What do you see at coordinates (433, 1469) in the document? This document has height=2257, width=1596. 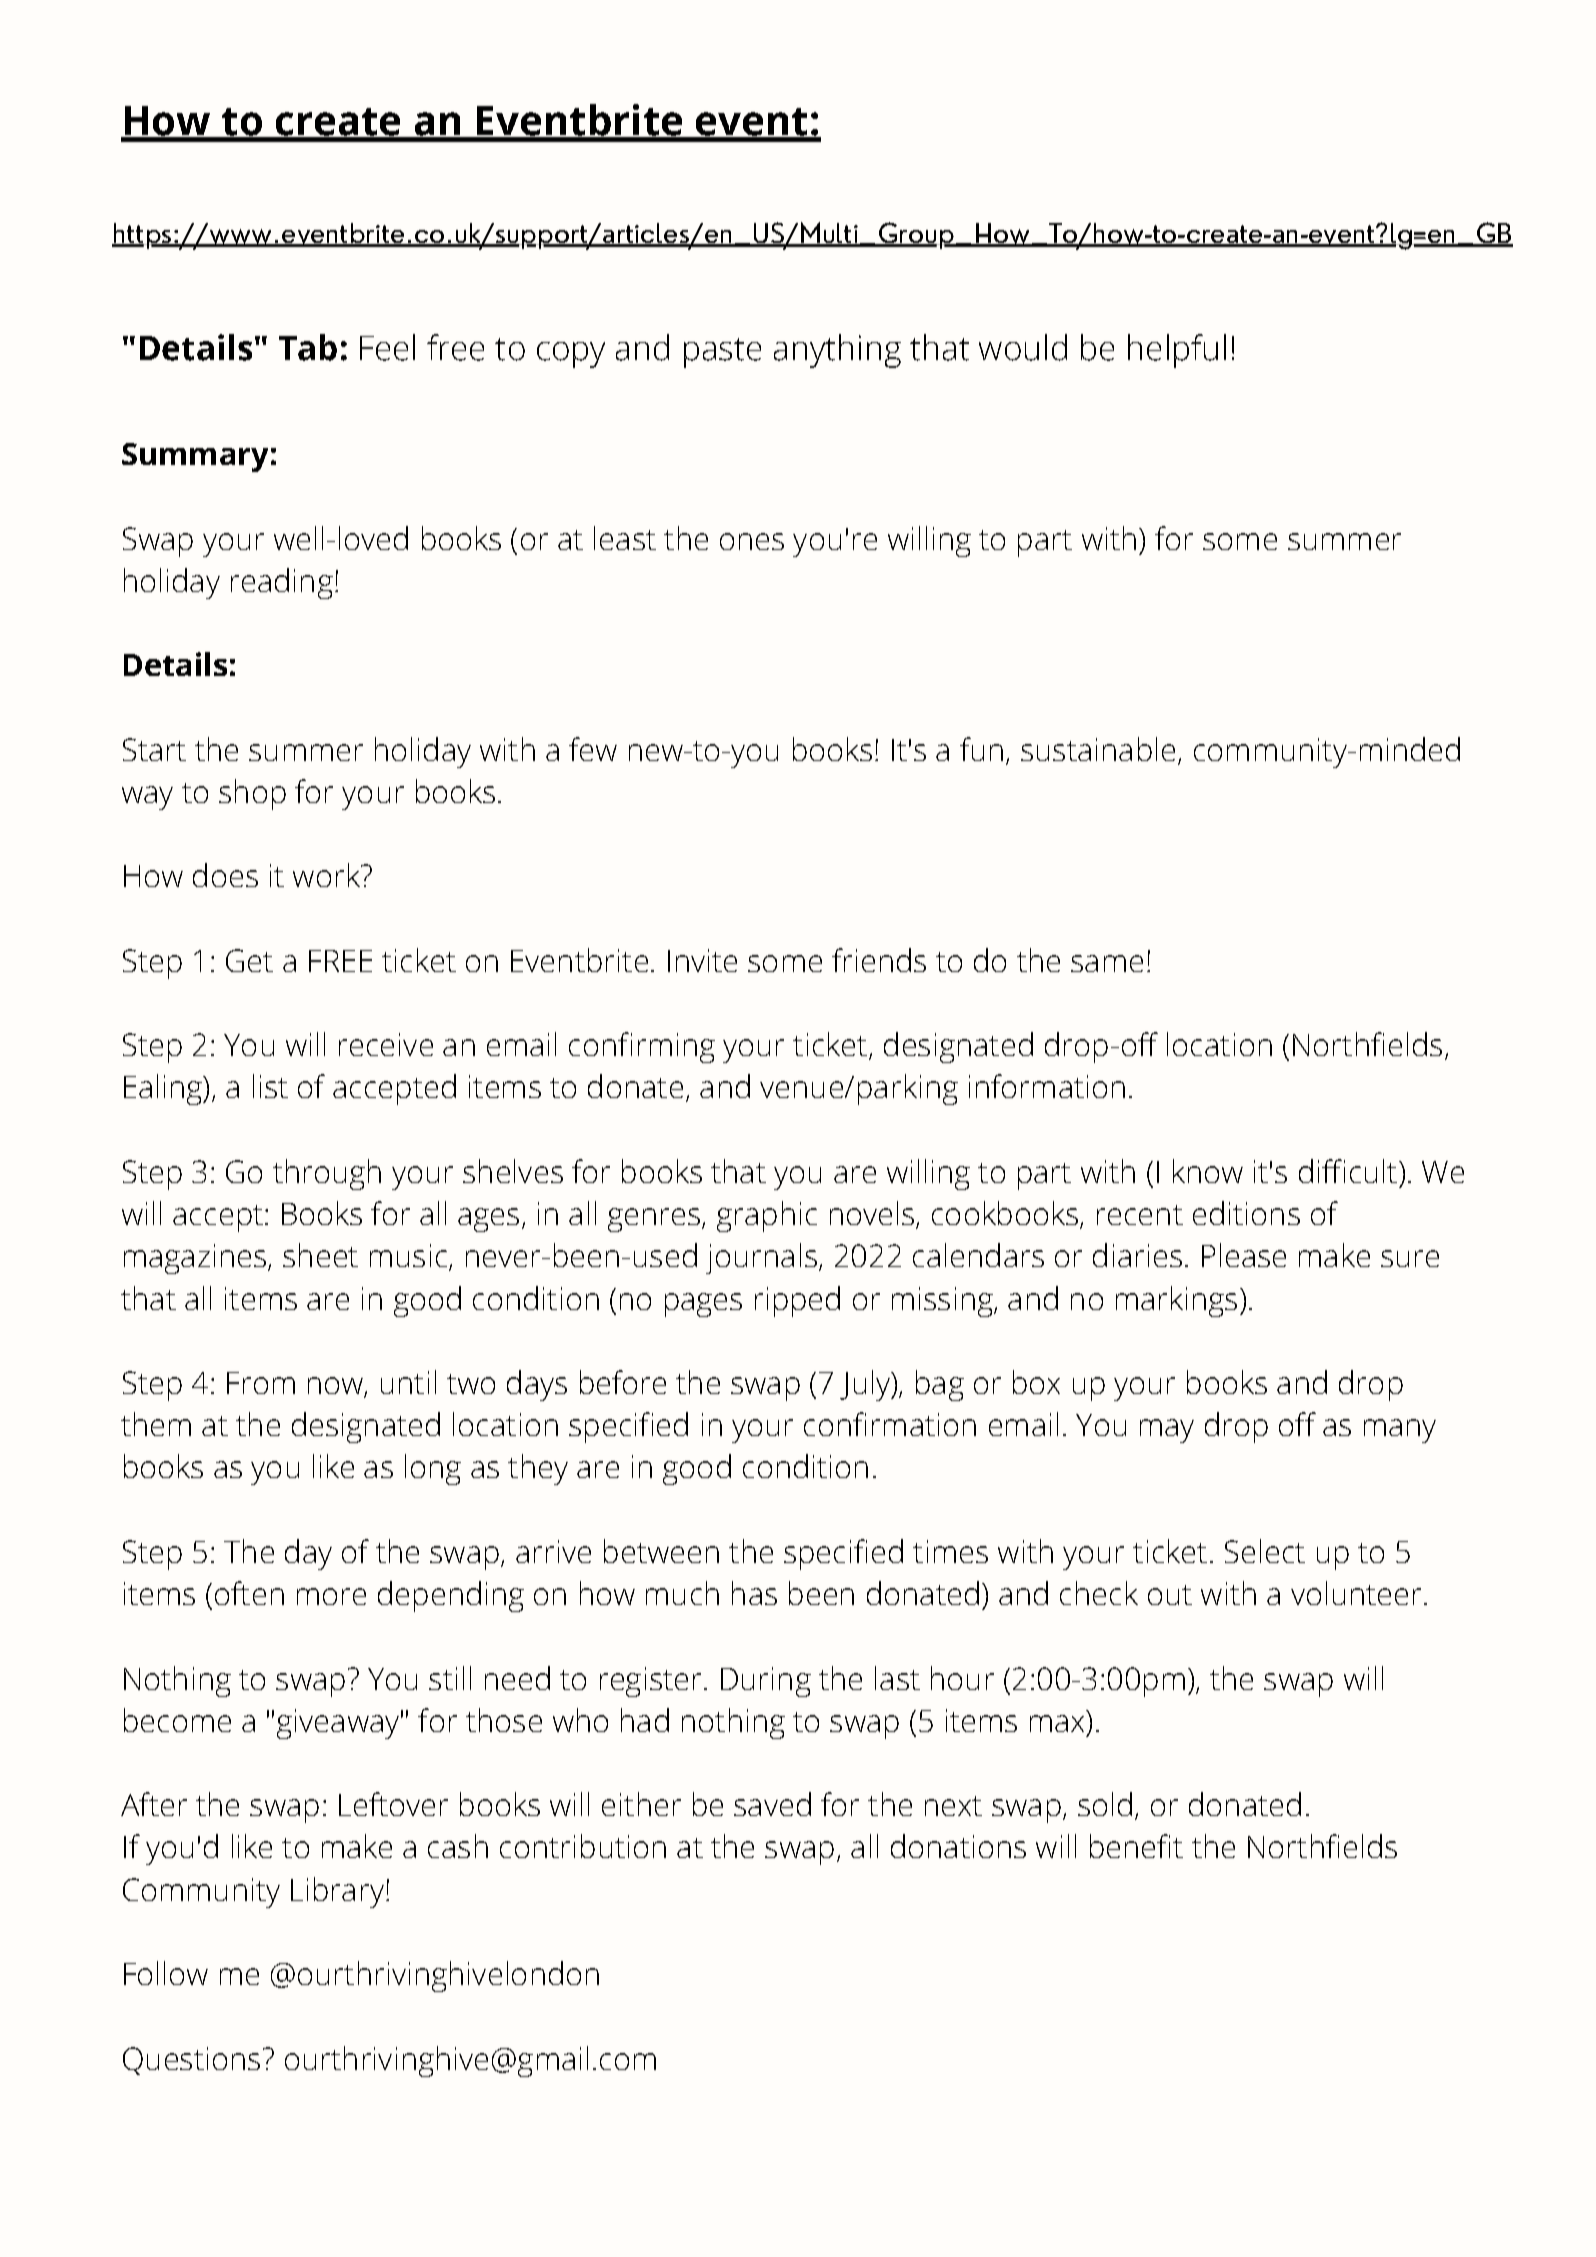 I see `long` at bounding box center [433, 1469].
